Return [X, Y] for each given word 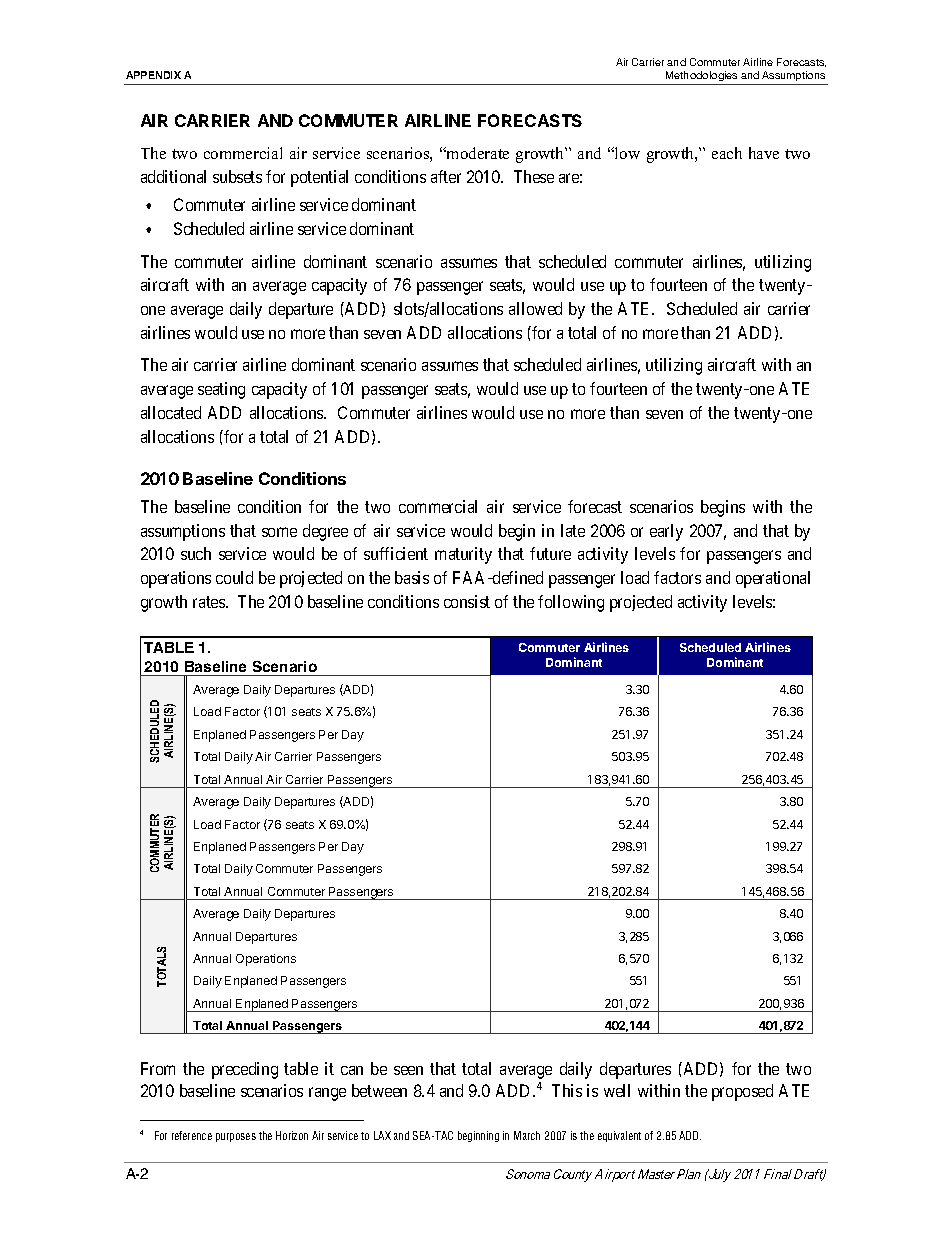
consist [467, 601]
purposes [236, 1137]
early [666, 532]
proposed [742, 1092]
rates [210, 602]
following [571, 603]
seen [408, 1070]
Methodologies [701, 76]
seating [221, 390]
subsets [237, 176]
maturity [463, 555]
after [446, 176]
